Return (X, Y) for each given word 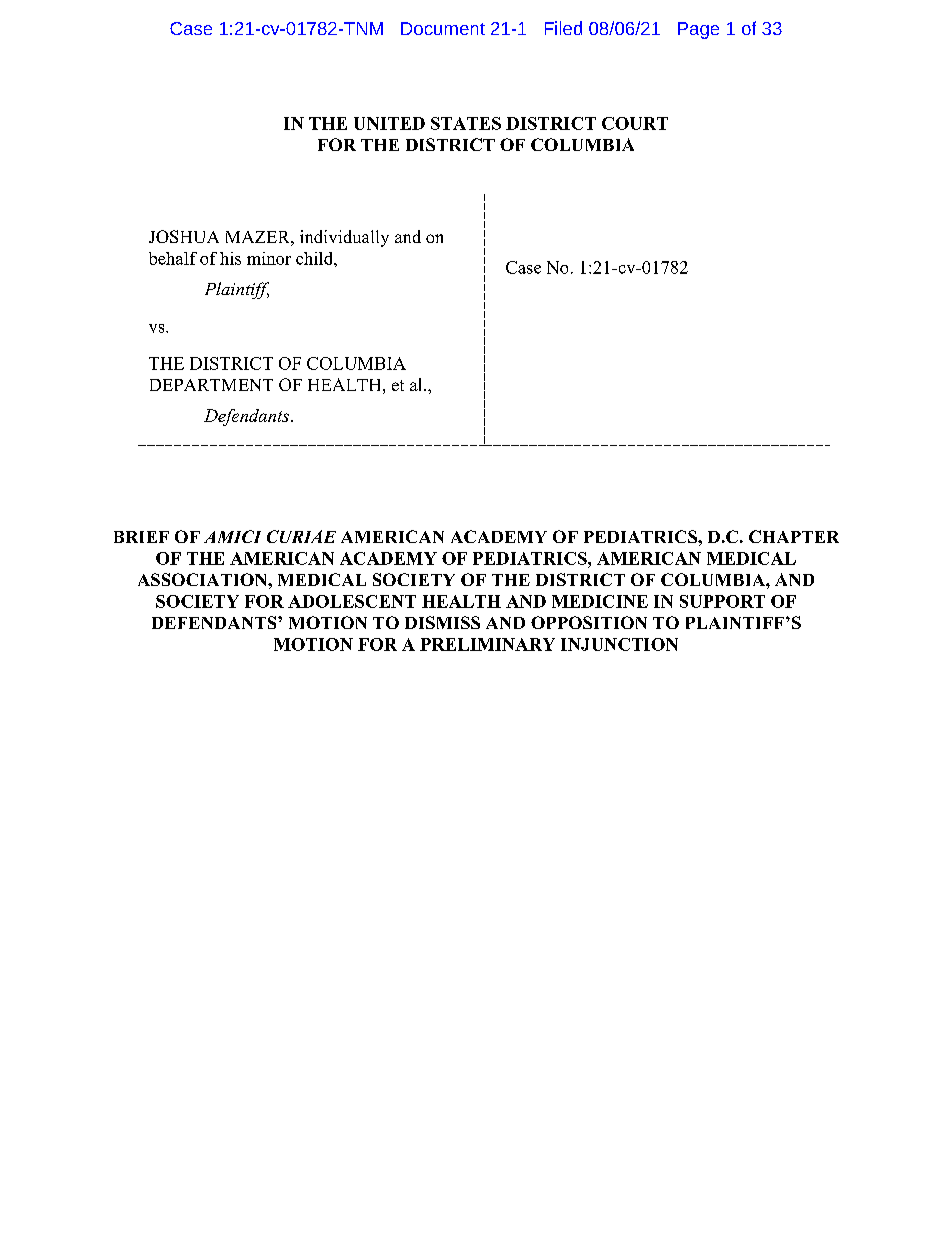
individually (344, 238)
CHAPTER (794, 536)
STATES (466, 123)
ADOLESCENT (352, 601)
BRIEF (141, 537)
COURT (635, 123)
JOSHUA (184, 236)
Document (443, 28)
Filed (563, 28)
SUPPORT (722, 601)
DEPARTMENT (211, 385)
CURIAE (301, 536)
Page (698, 30)
